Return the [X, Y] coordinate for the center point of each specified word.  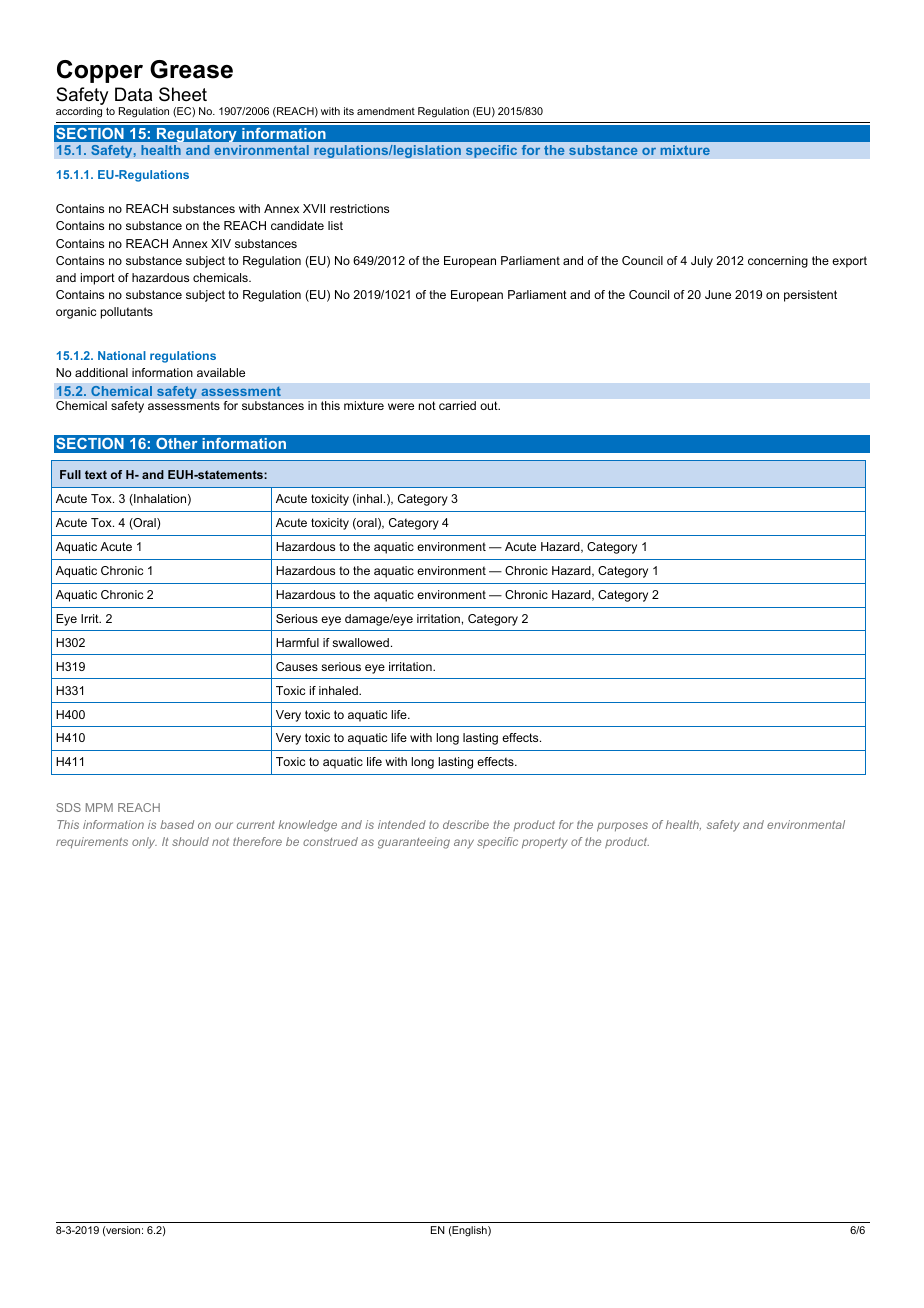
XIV [221, 243]
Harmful [297, 642]
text [96, 474]
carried [457, 405]
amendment [386, 111]
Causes [297, 666]
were [401, 406]
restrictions [359, 208]
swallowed [360, 642]
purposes [622, 827]
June [718, 294]
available [221, 372]
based [177, 824]
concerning [778, 262]
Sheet [183, 94]
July [702, 262]
